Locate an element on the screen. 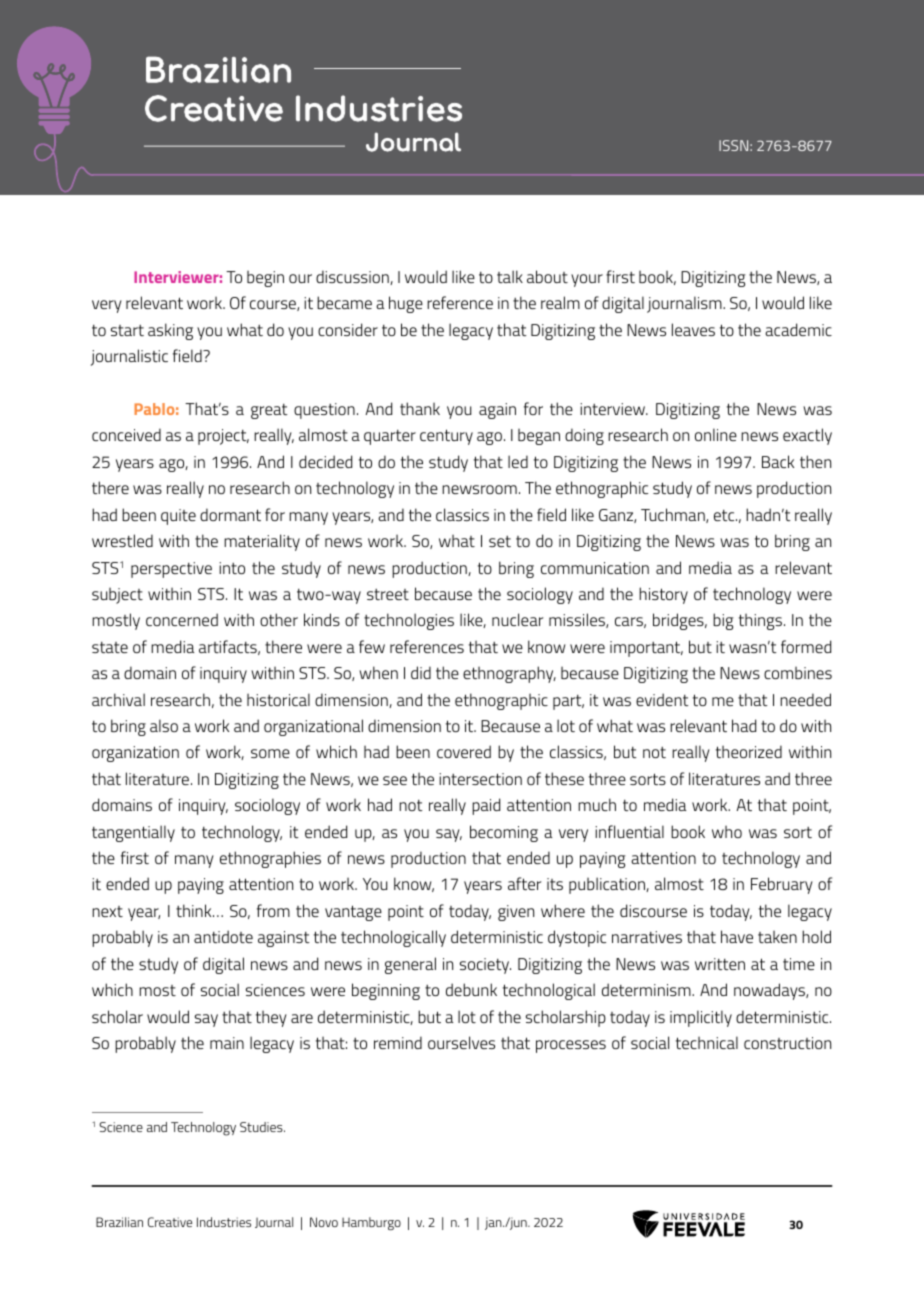  covered is located at coordinates (464, 751).
